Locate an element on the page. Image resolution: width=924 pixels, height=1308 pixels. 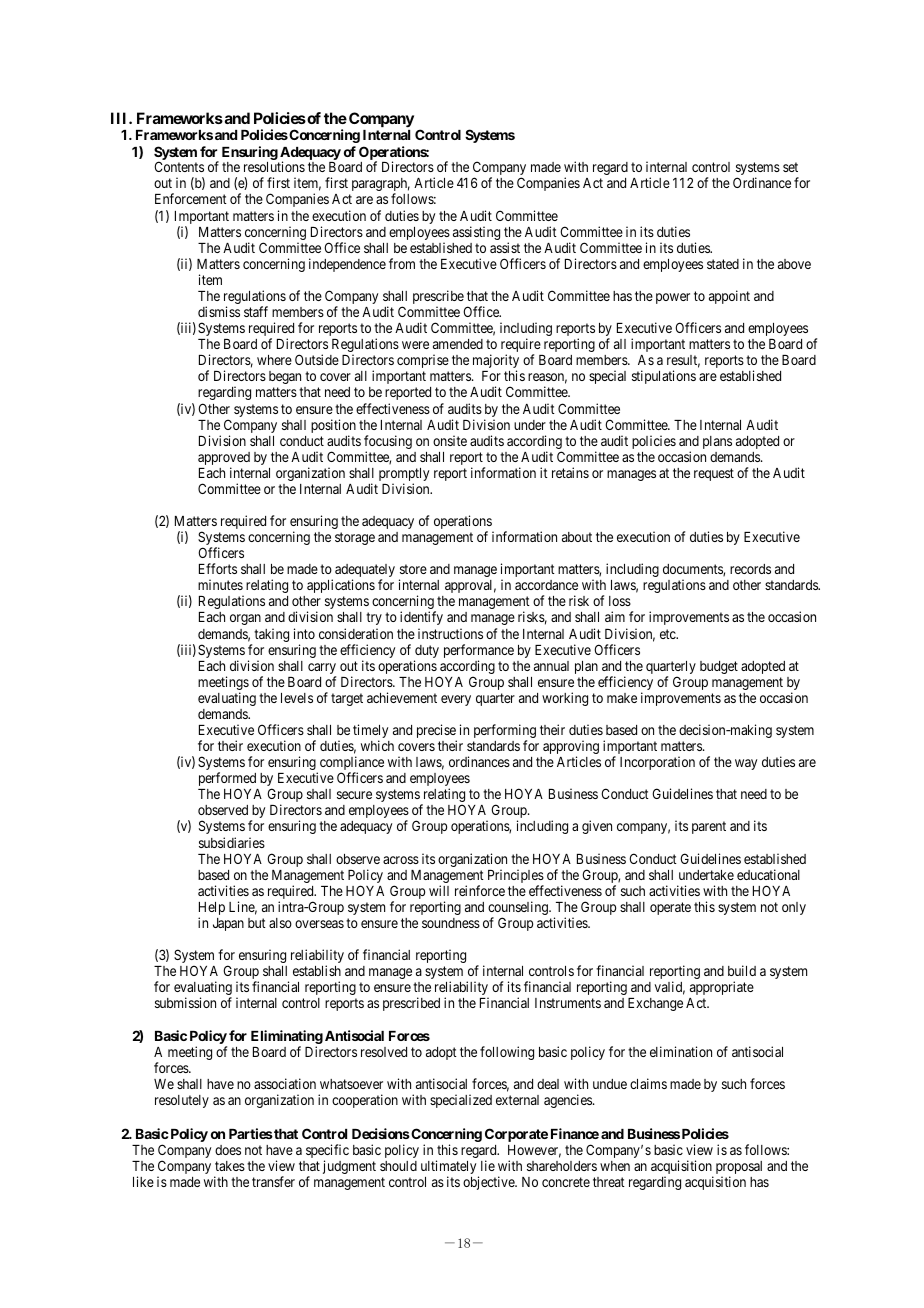
soundness is located at coordinates (451, 923).
